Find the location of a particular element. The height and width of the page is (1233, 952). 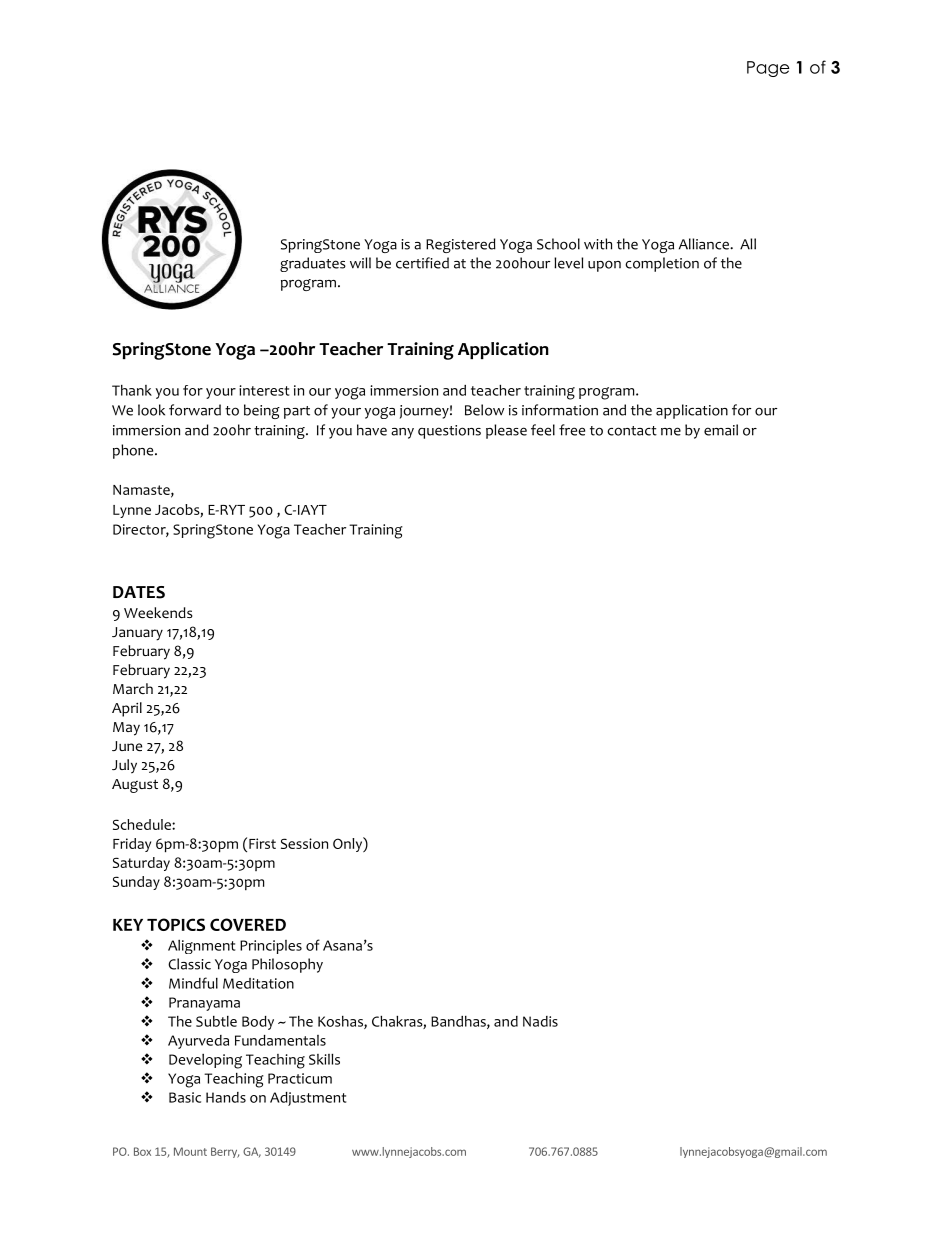

Saturday is located at coordinates (141, 864).
